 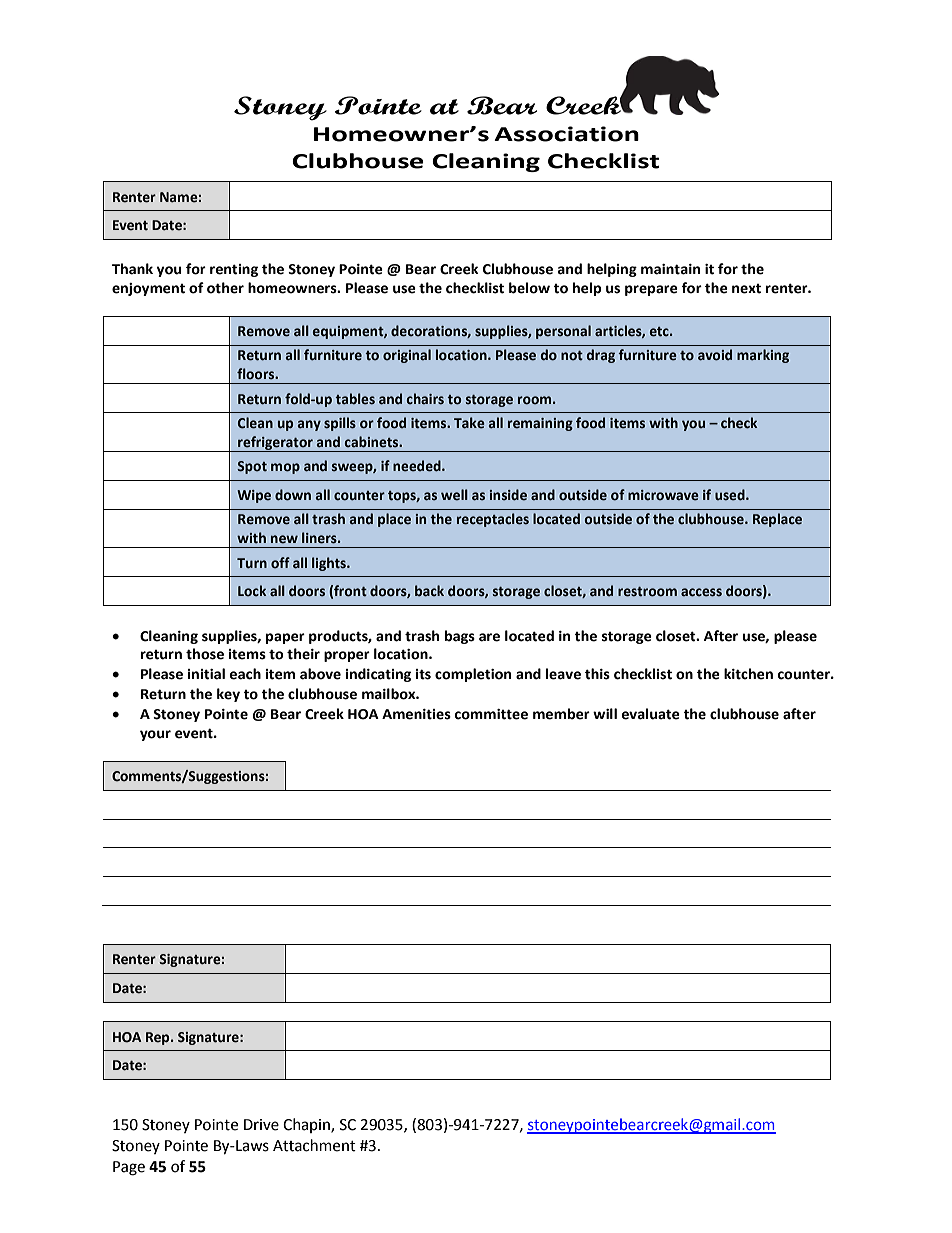 I want to click on your, so click(x=155, y=735).
